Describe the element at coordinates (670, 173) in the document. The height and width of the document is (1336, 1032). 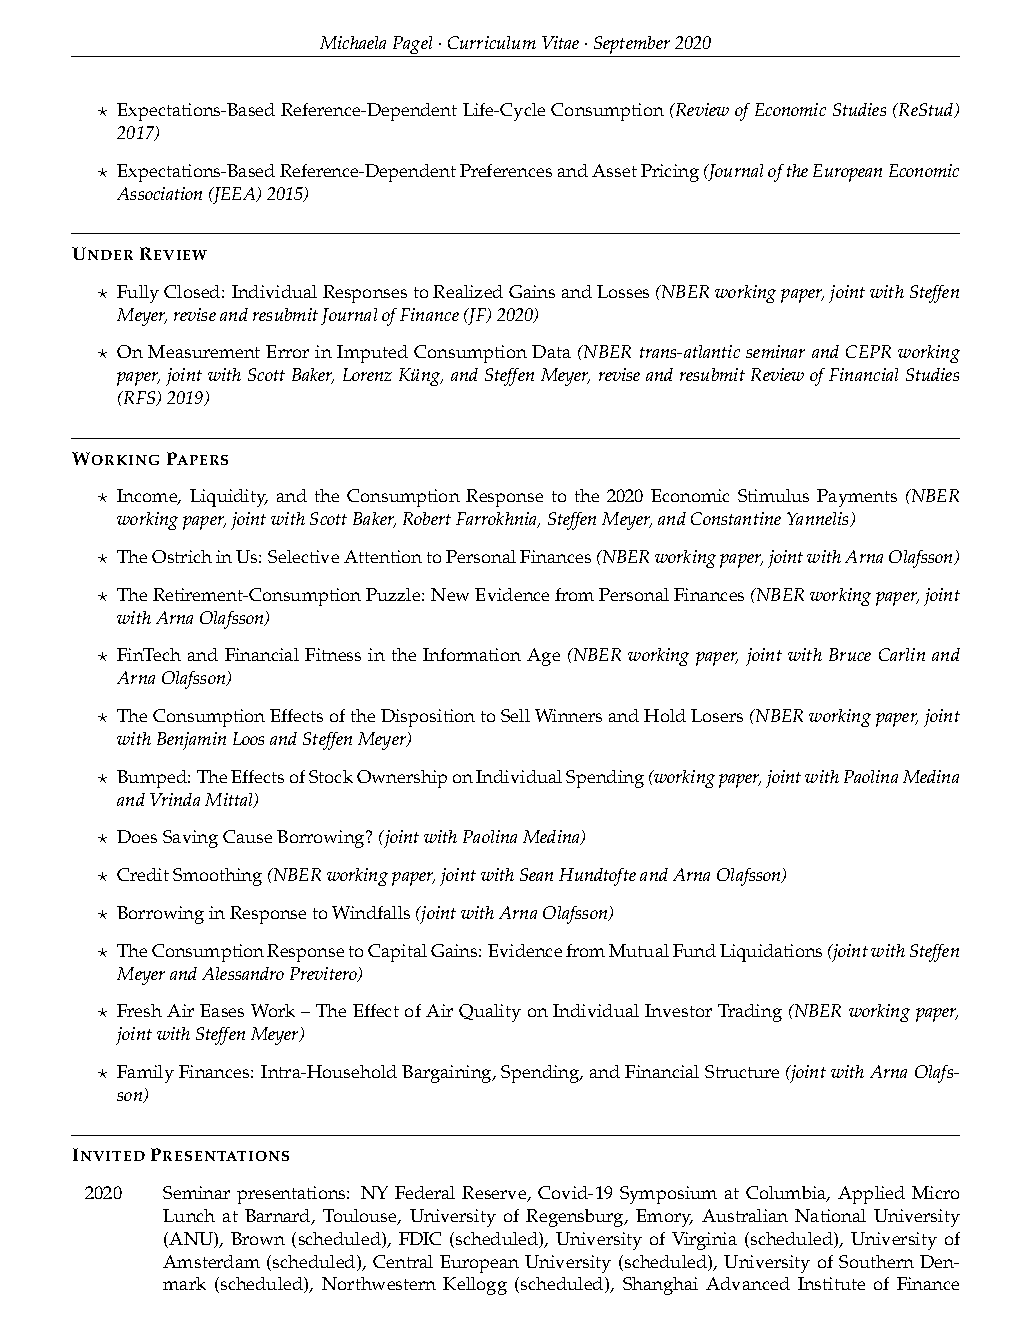
I see `Pricing` at that location.
